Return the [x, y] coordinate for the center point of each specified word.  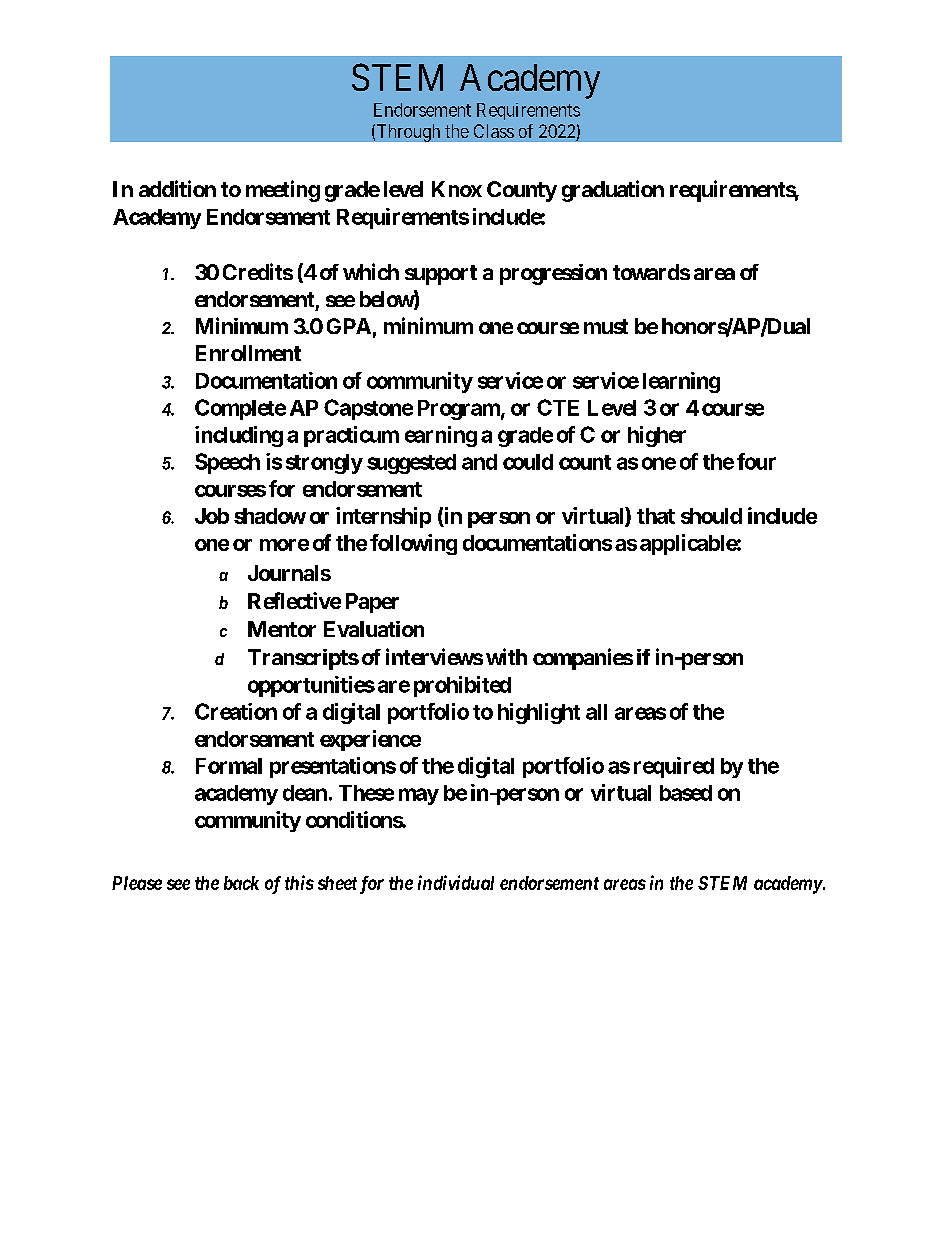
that [656, 516]
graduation [613, 191]
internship [383, 517]
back [241, 883]
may [419, 796]
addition [177, 188]
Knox [457, 189]
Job [212, 516]
